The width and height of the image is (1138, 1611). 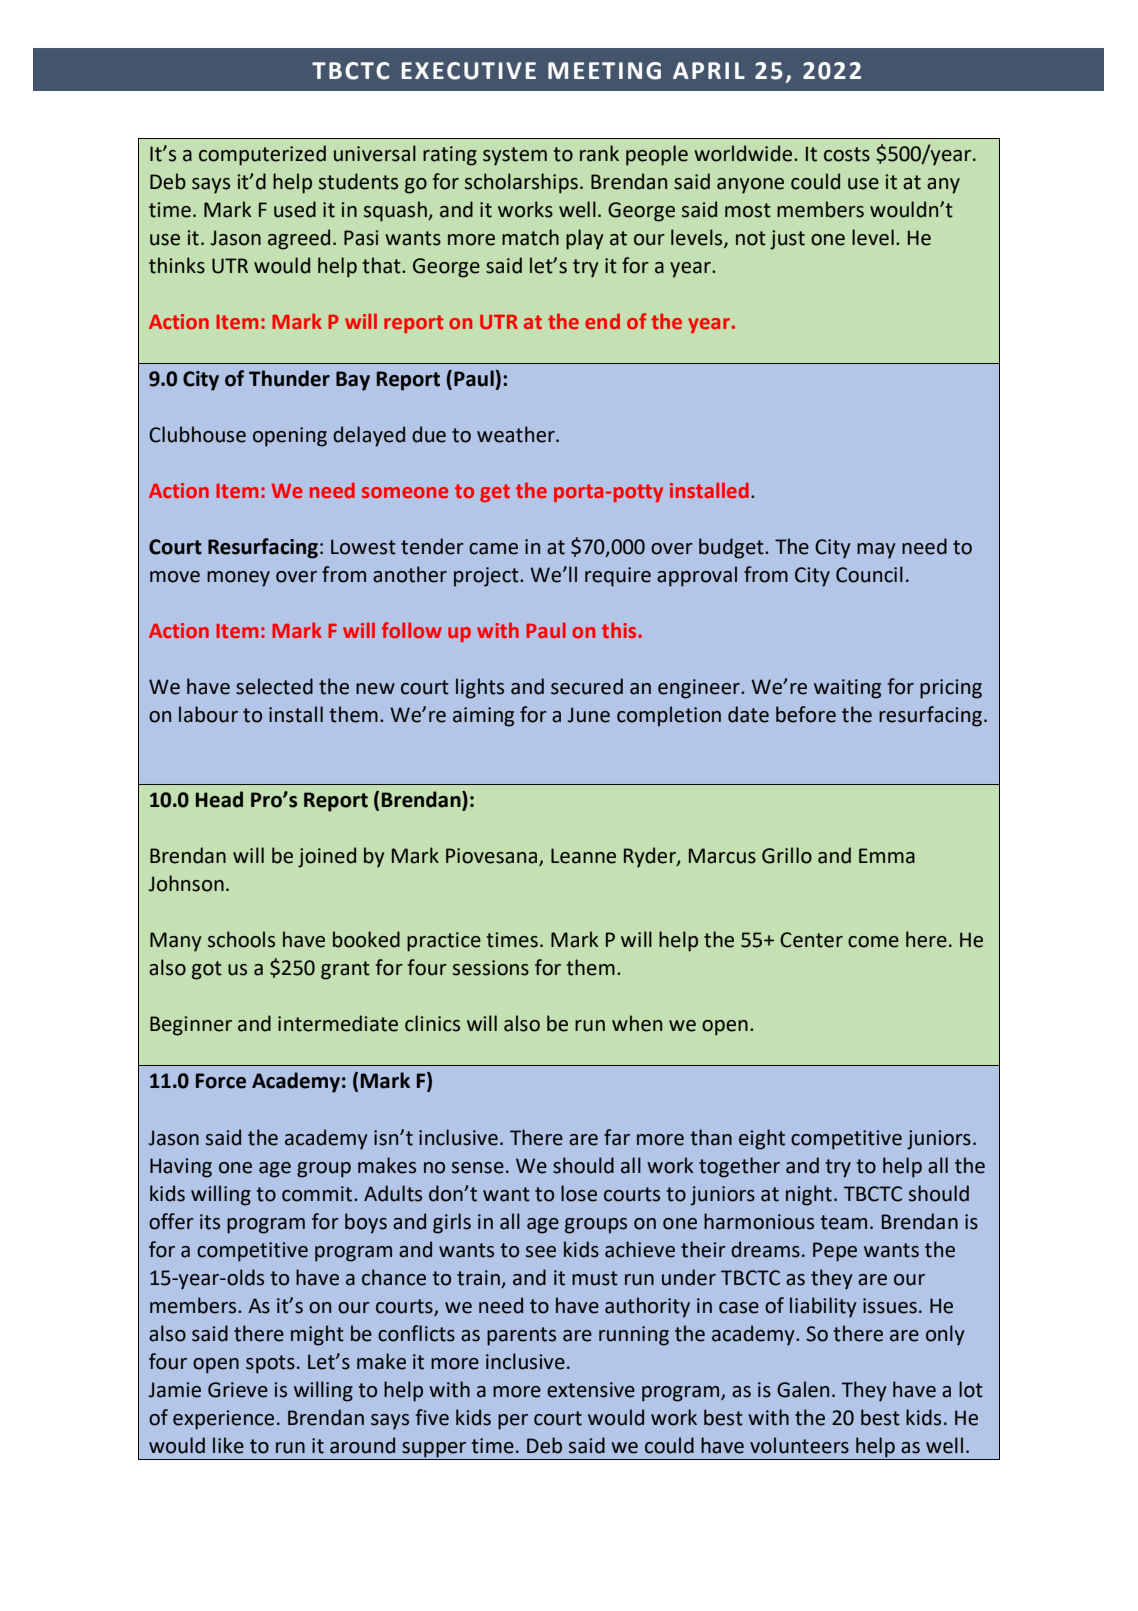 What do you see at coordinates (873, 942) in the image?
I see `come` at bounding box center [873, 942].
